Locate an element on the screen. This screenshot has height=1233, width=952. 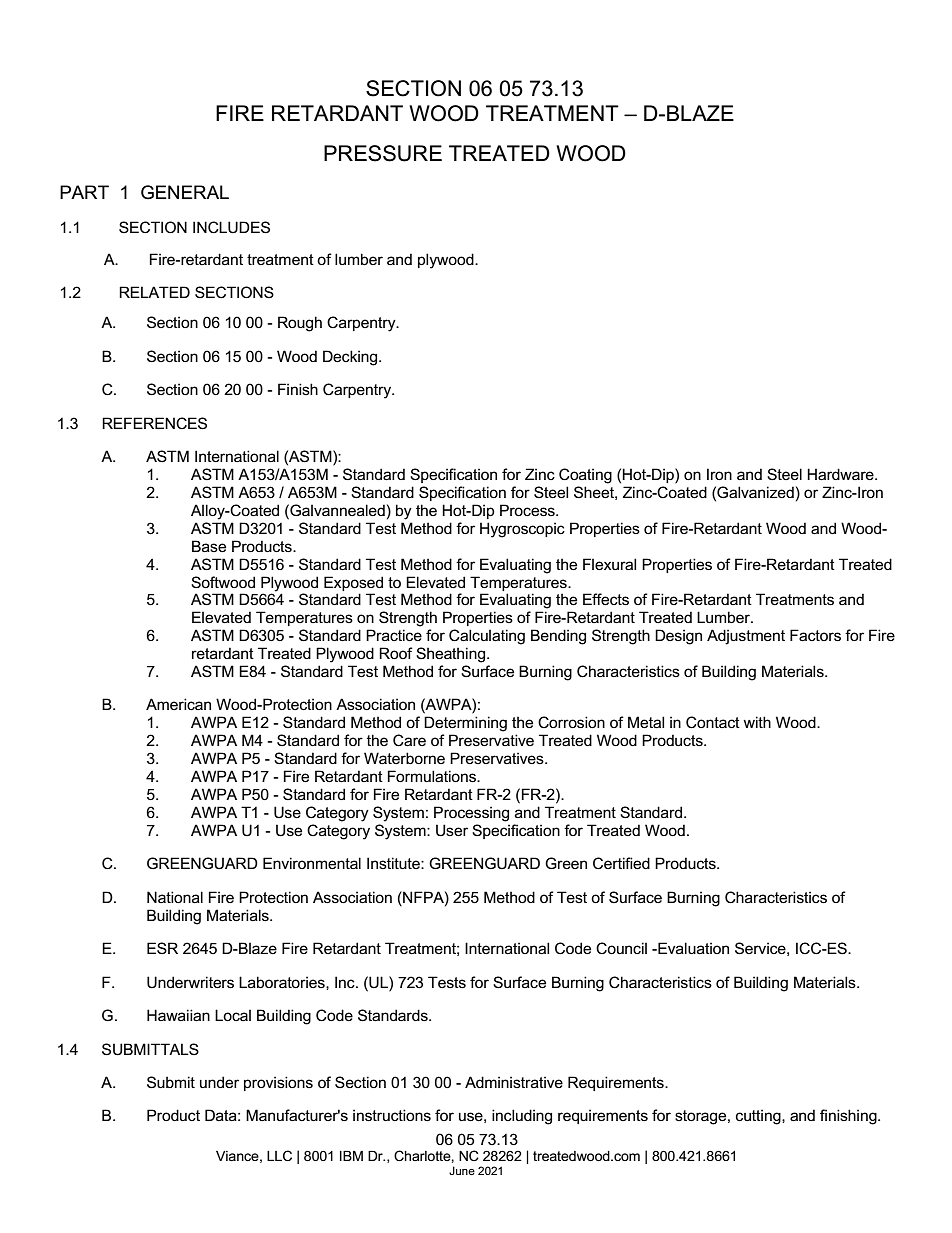
Flexural is located at coordinates (609, 564).
